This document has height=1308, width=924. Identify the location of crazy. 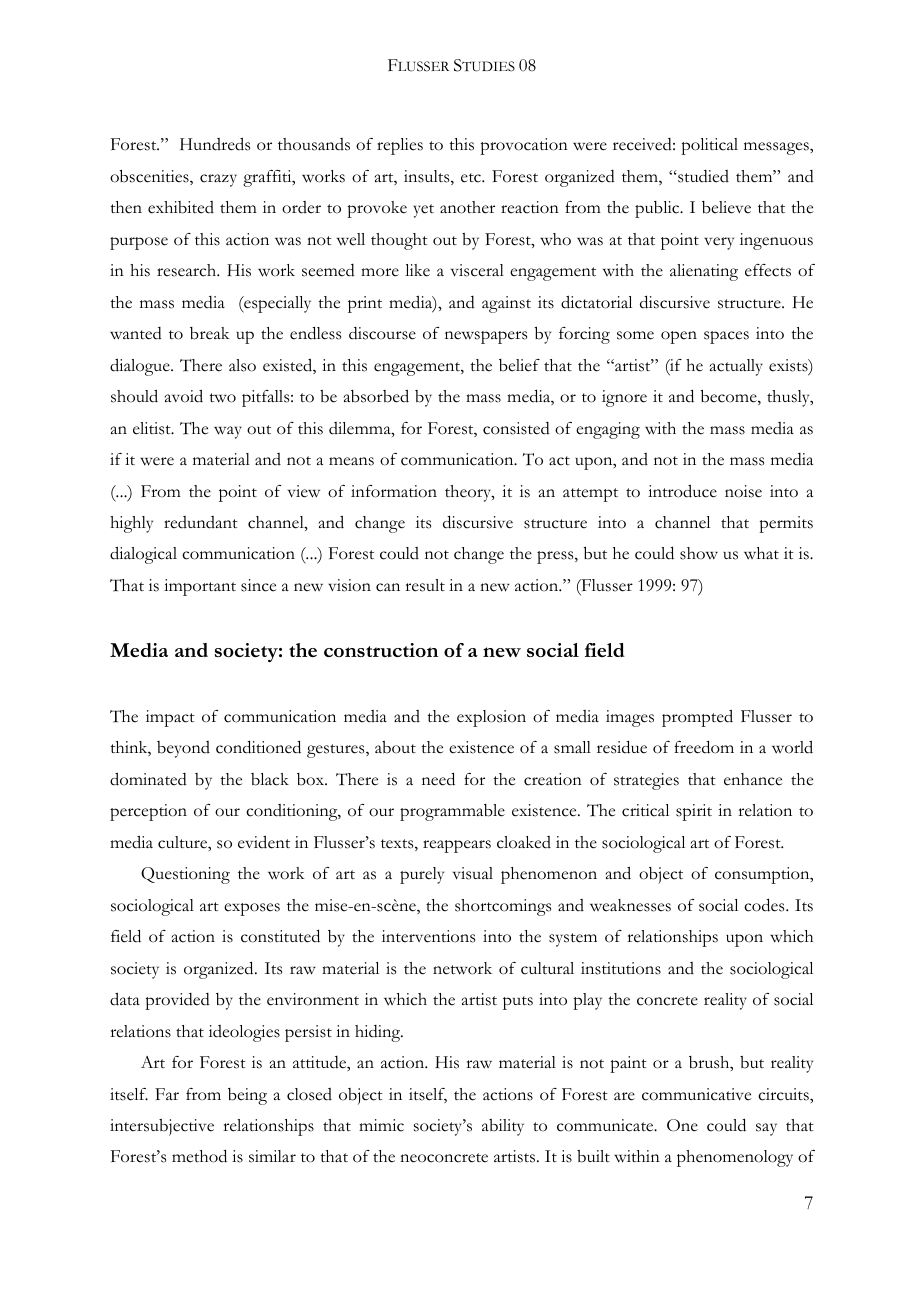
(218, 180).
